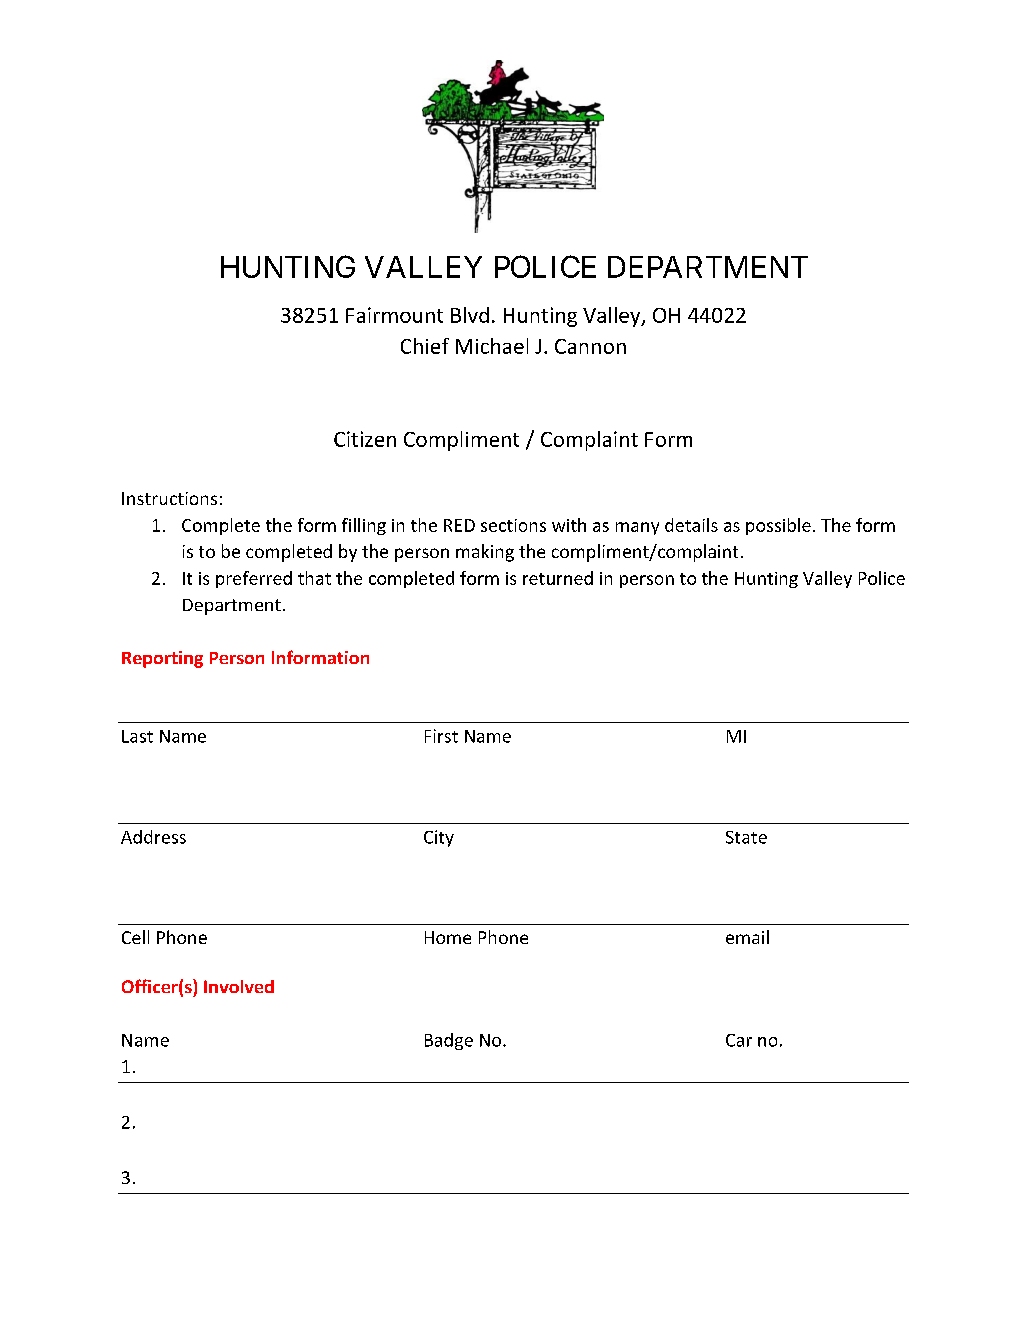 This screenshot has width=1027, height=1329. Describe the element at coordinates (254, 579) in the screenshot. I see `preferred` at that location.
